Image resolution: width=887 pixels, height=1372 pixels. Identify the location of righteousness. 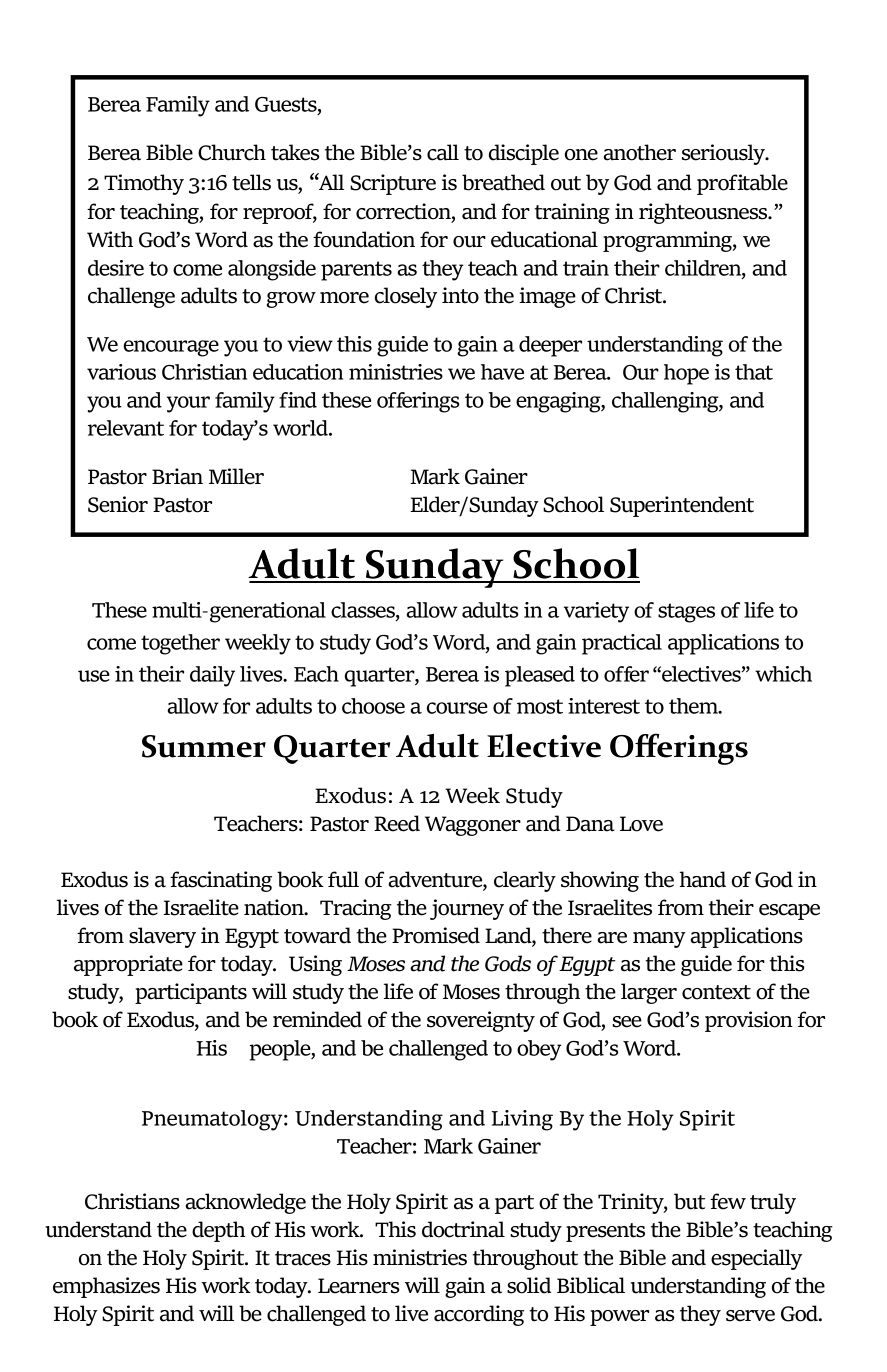
(704, 213).
